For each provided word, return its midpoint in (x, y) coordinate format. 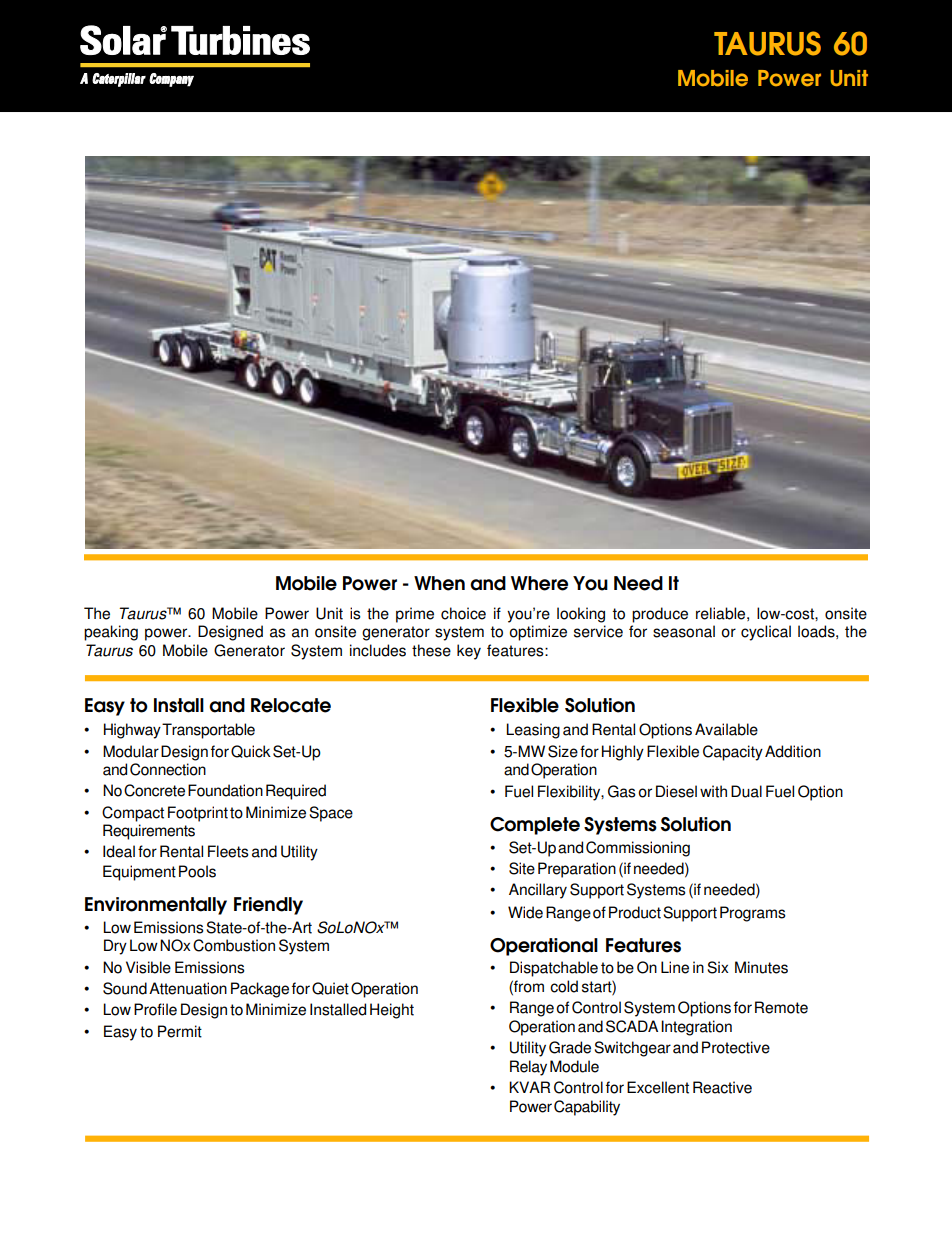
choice (463, 613)
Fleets (228, 851)
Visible (148, 967)
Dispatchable (554, 969)
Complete (535, 826)
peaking (111, 633)
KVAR (529, 1087)
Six (717, 967)
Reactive (722, 1087)
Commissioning (638, 849)
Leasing (533, 731)
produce (660, 615)
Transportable (208, 731)
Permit (180, 1031)
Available (726, 729)
